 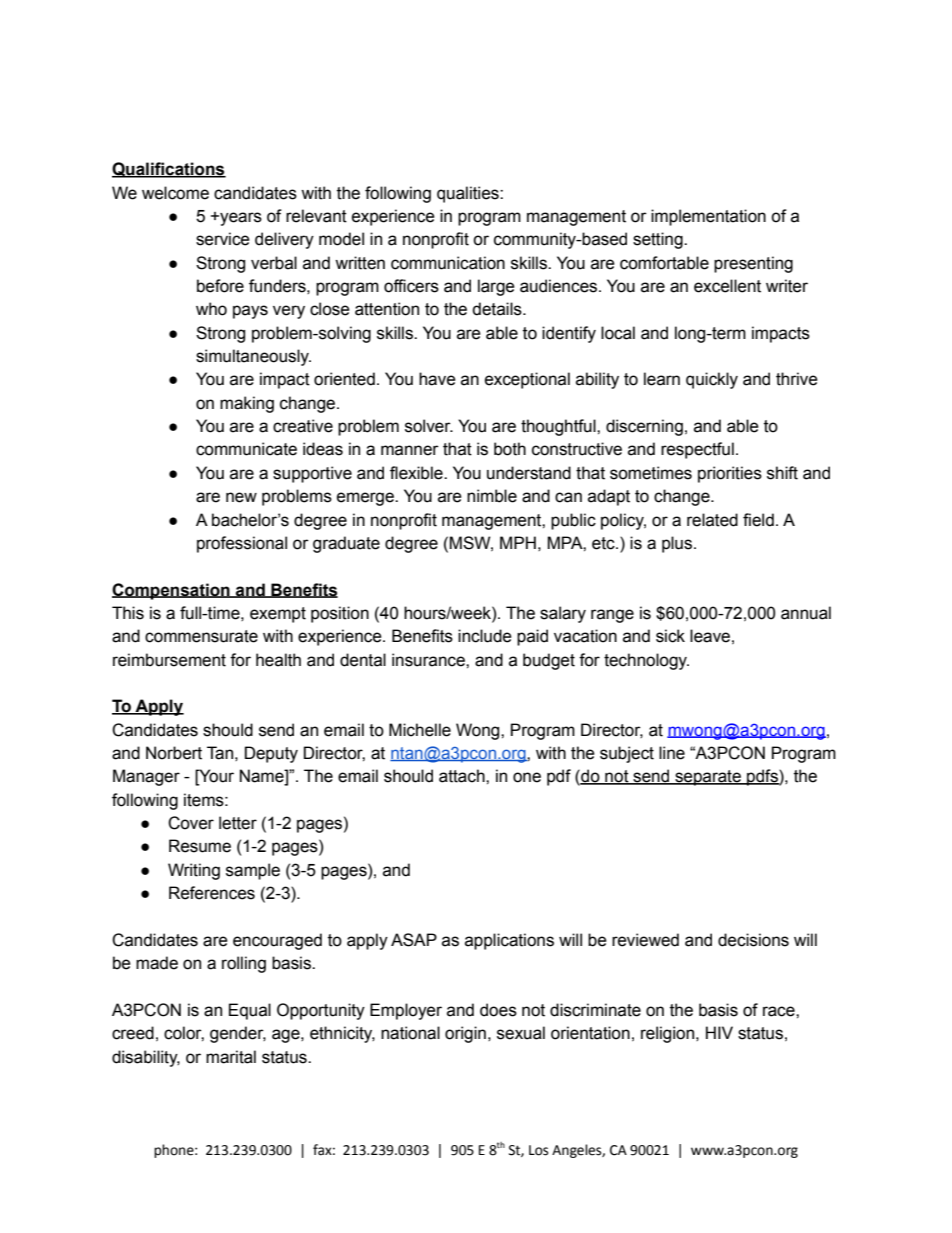 What do you see at coordinates (670, 636) in the image?
I see `sick` at bounding box center [670, 636].
